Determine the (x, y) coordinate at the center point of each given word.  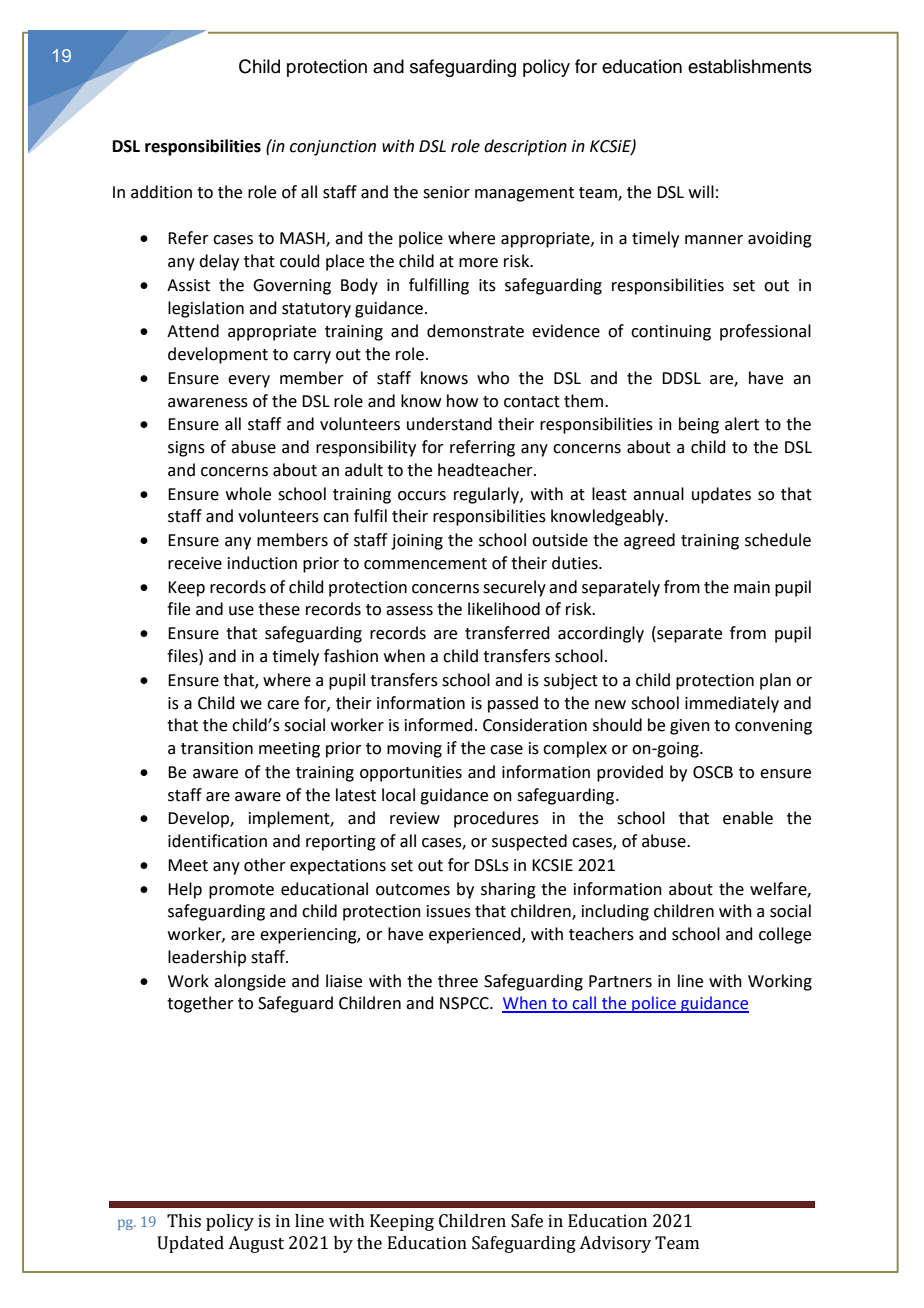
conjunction (333, 148)
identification (217, 841)
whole (248, 494)
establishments (750, 66)
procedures (496, 819)
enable (748, 818)
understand (449, 424)
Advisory (615, 1244)
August (256, 1244)
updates (721, 495)
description (525, 147)
